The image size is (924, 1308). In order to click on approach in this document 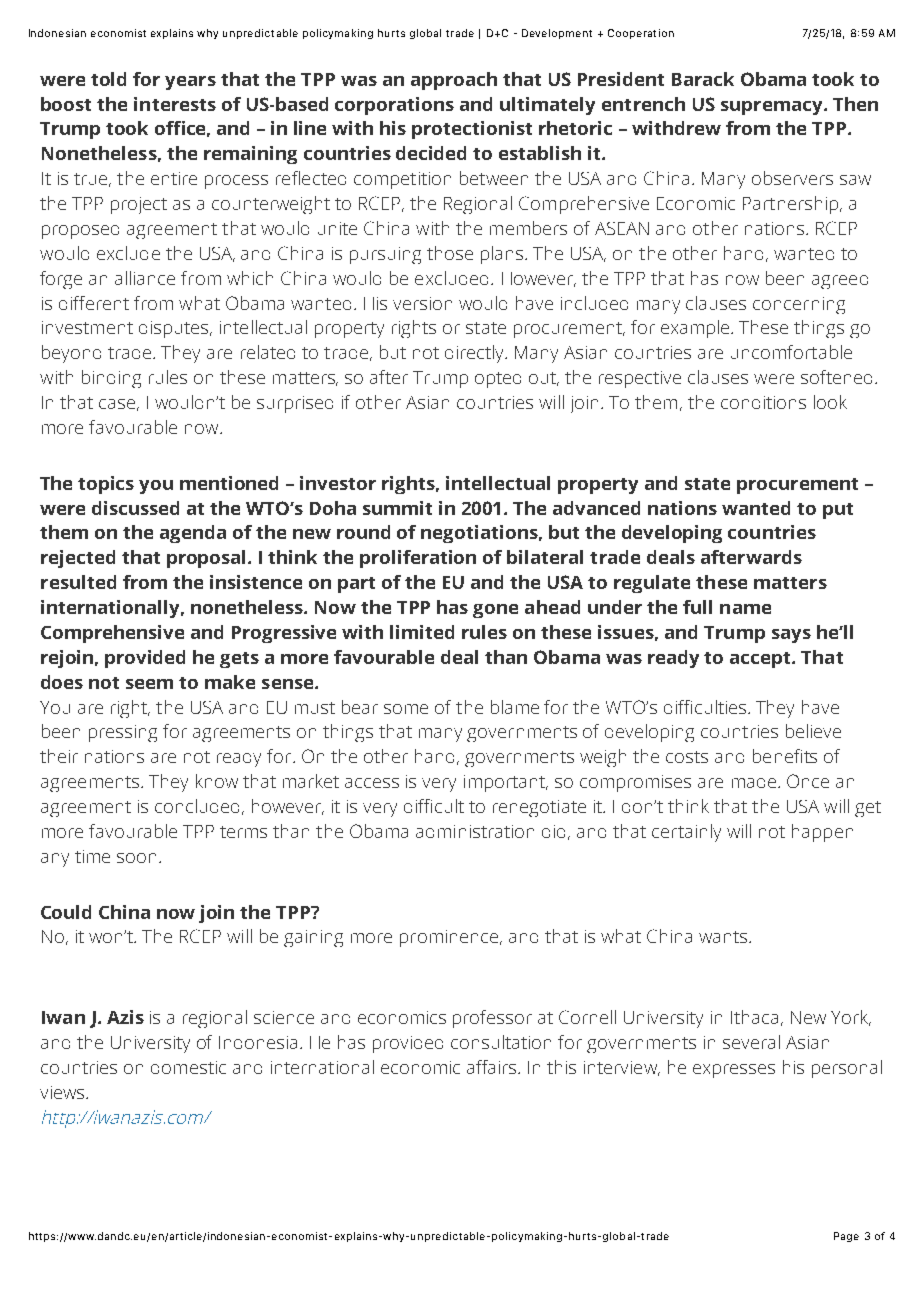, I will do `click(454, 81)`.
